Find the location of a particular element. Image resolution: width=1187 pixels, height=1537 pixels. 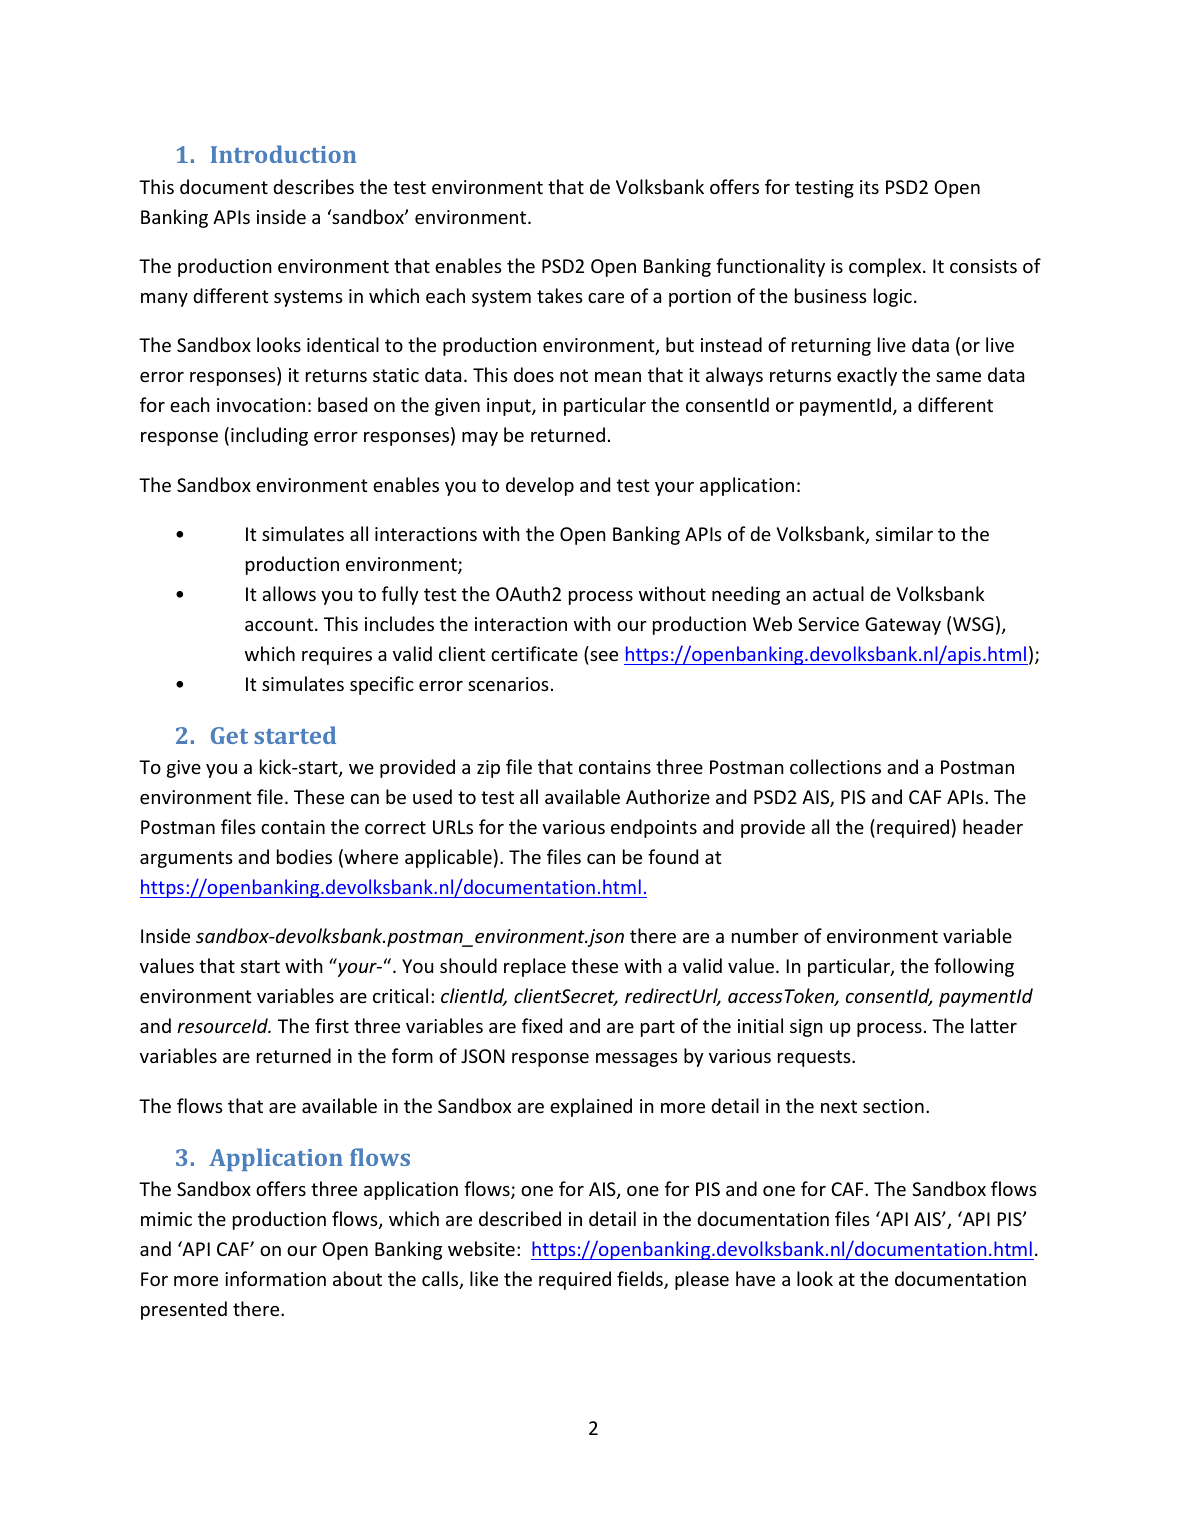

fields is located at coordinates (641, 1280).
